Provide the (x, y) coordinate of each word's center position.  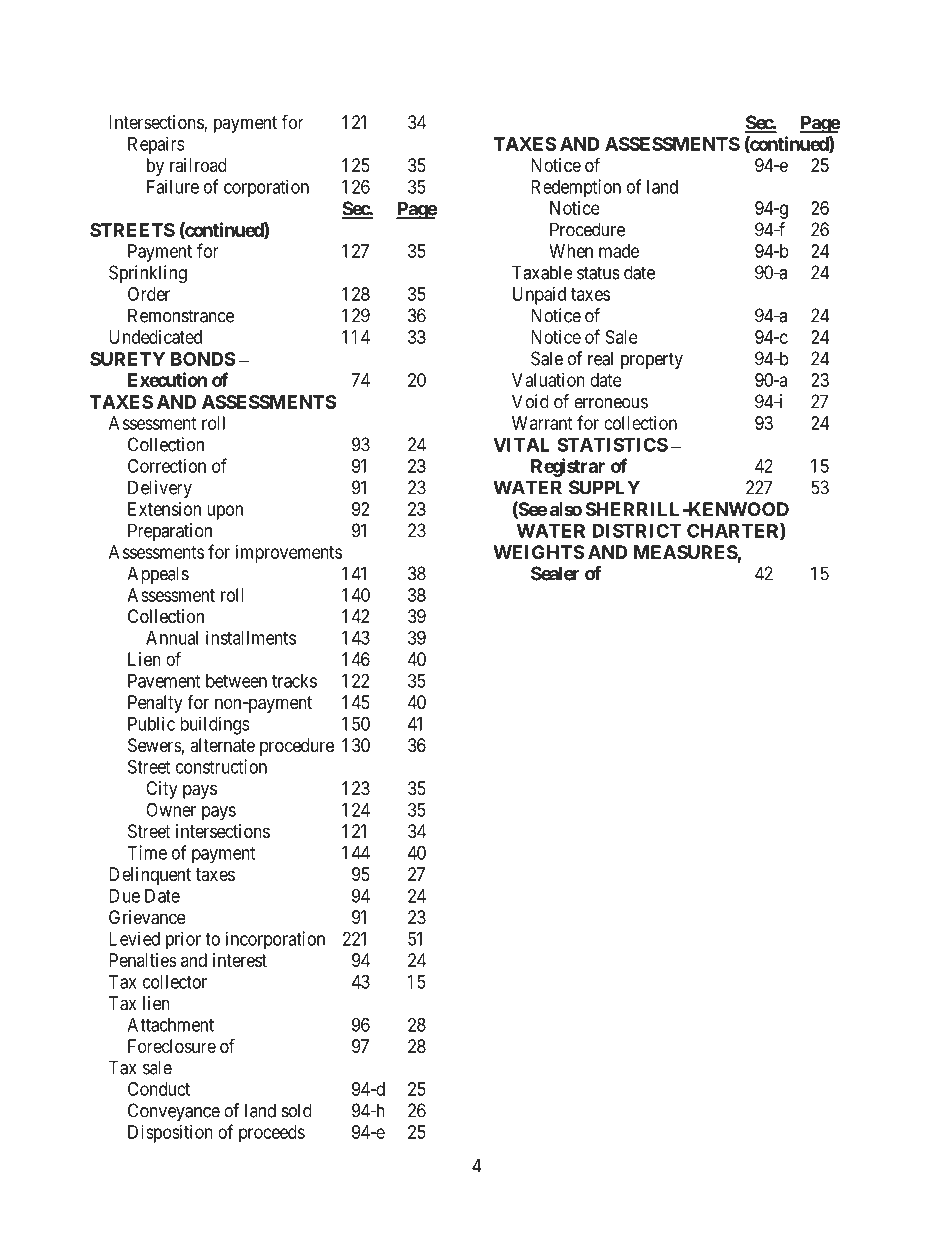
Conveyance (174, 1112)
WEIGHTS (538, 552)
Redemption (576, 188)
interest (240, 960)
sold (297, 1110)
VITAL (521, 445)
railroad (198, 165)
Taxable (542, 272)
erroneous (611, 403)
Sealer (555, 573)
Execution (167, 379)
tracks (294, 681)
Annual (172, 638)
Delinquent (150, 876)
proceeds (272, 1134)
